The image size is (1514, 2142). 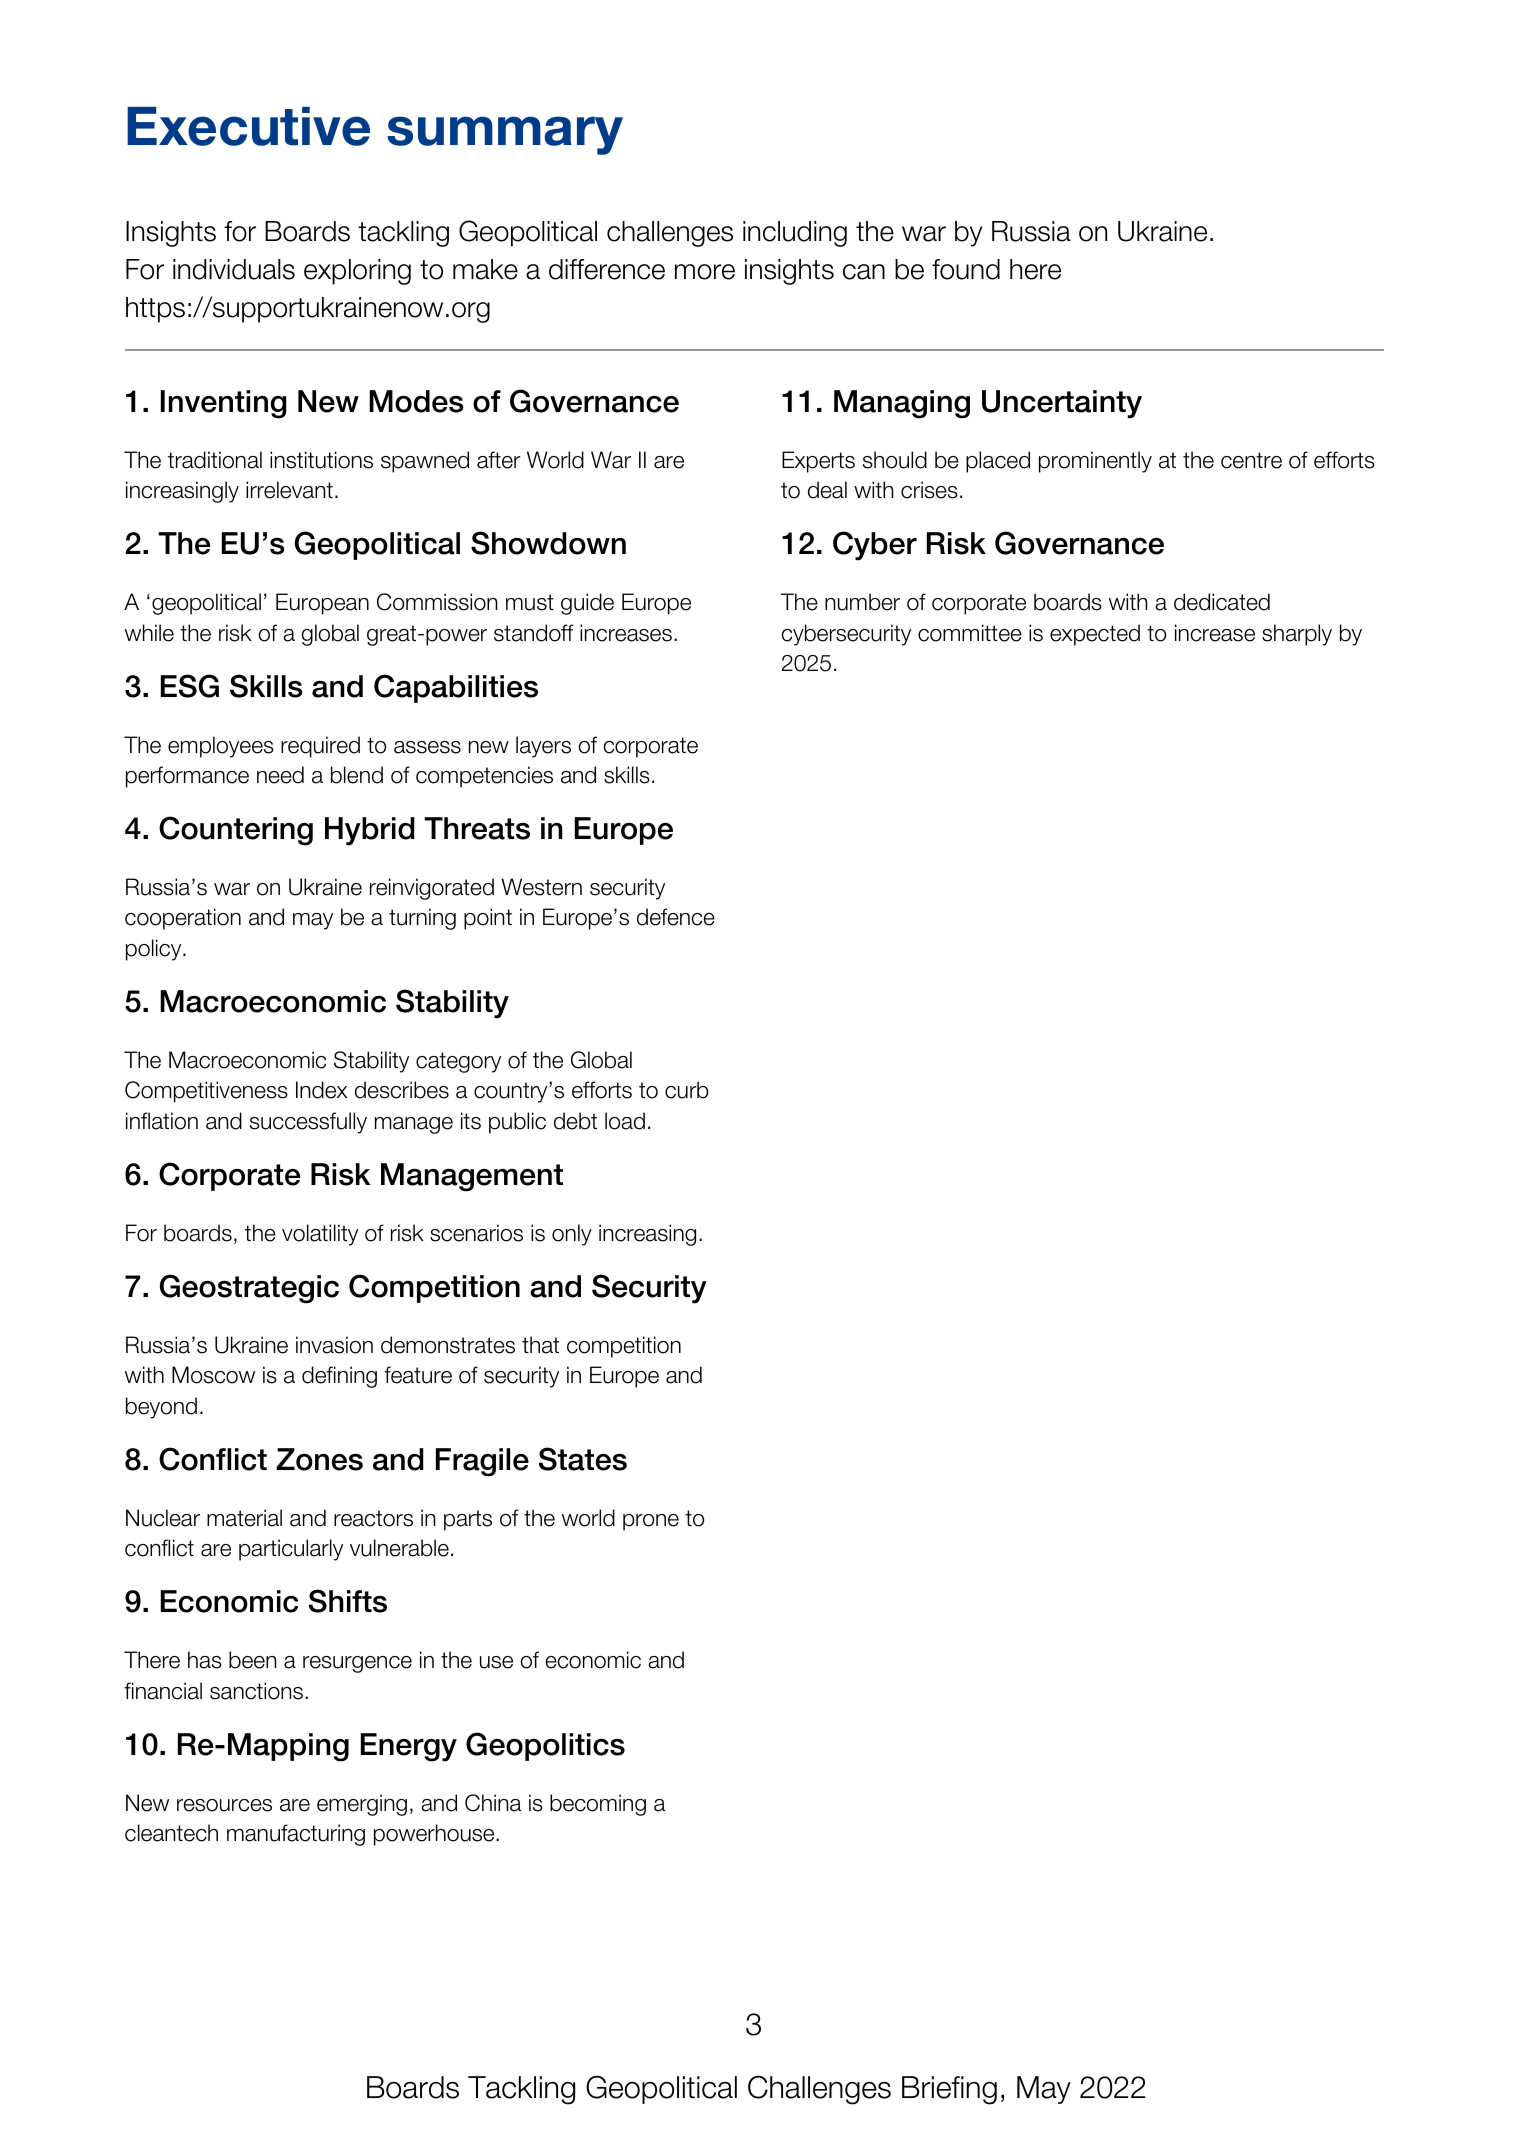 What do you see at coordinates (583, 1459) in the image?
I see `States` at bounding box center [583, 1459].
